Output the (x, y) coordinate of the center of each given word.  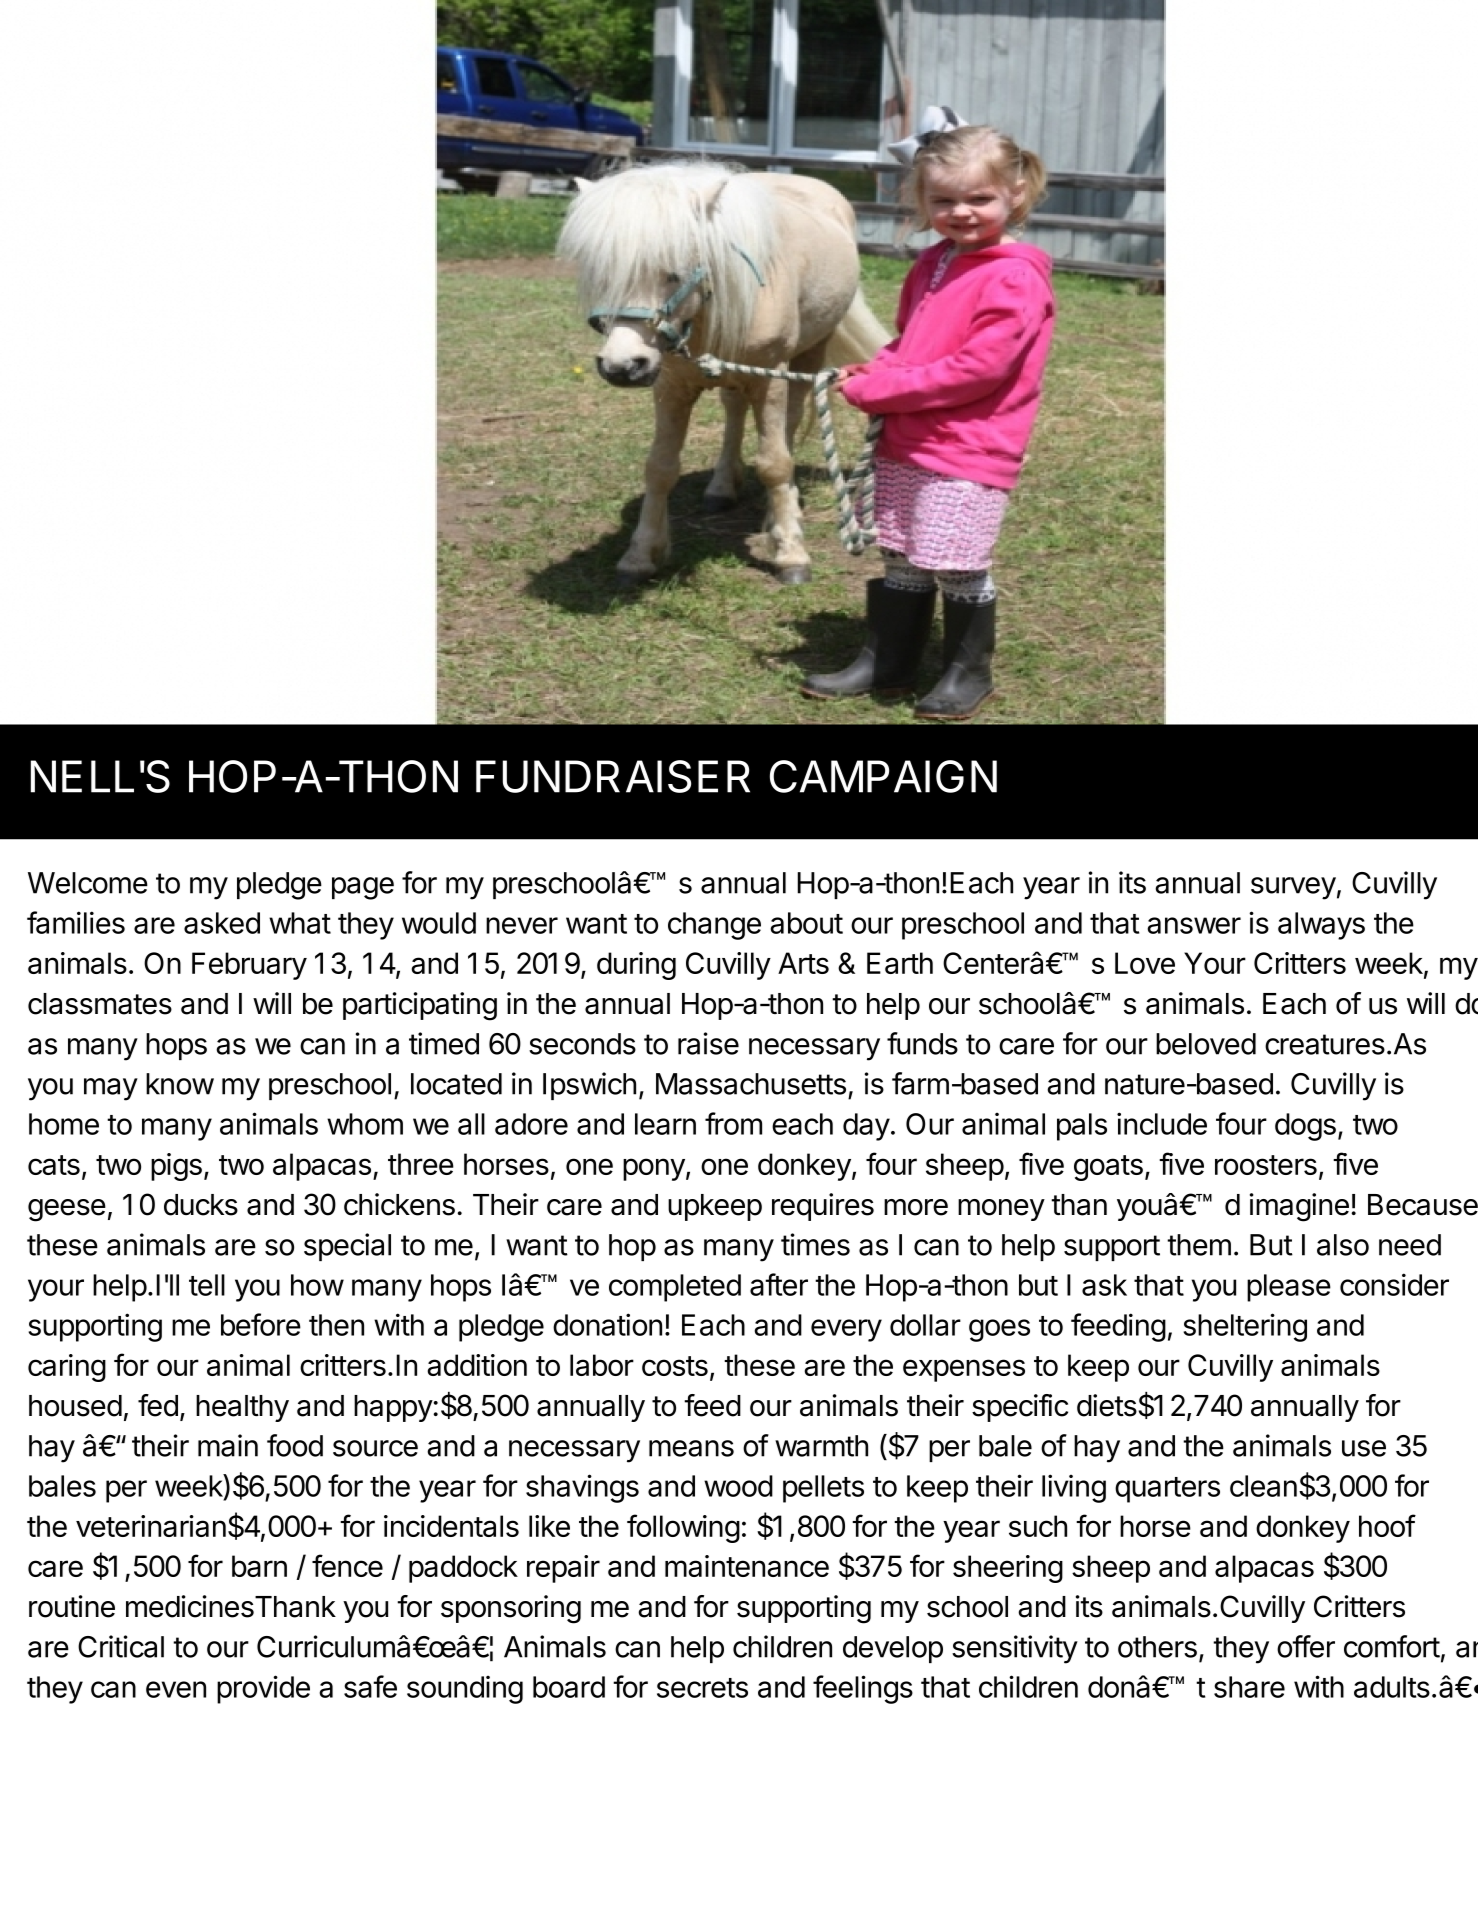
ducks (201, 1205)
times (815, 1244)
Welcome (88, 883)
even (176, 1689)
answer (1194, 925)
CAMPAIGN (883, 776)
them (1199, 1245)
